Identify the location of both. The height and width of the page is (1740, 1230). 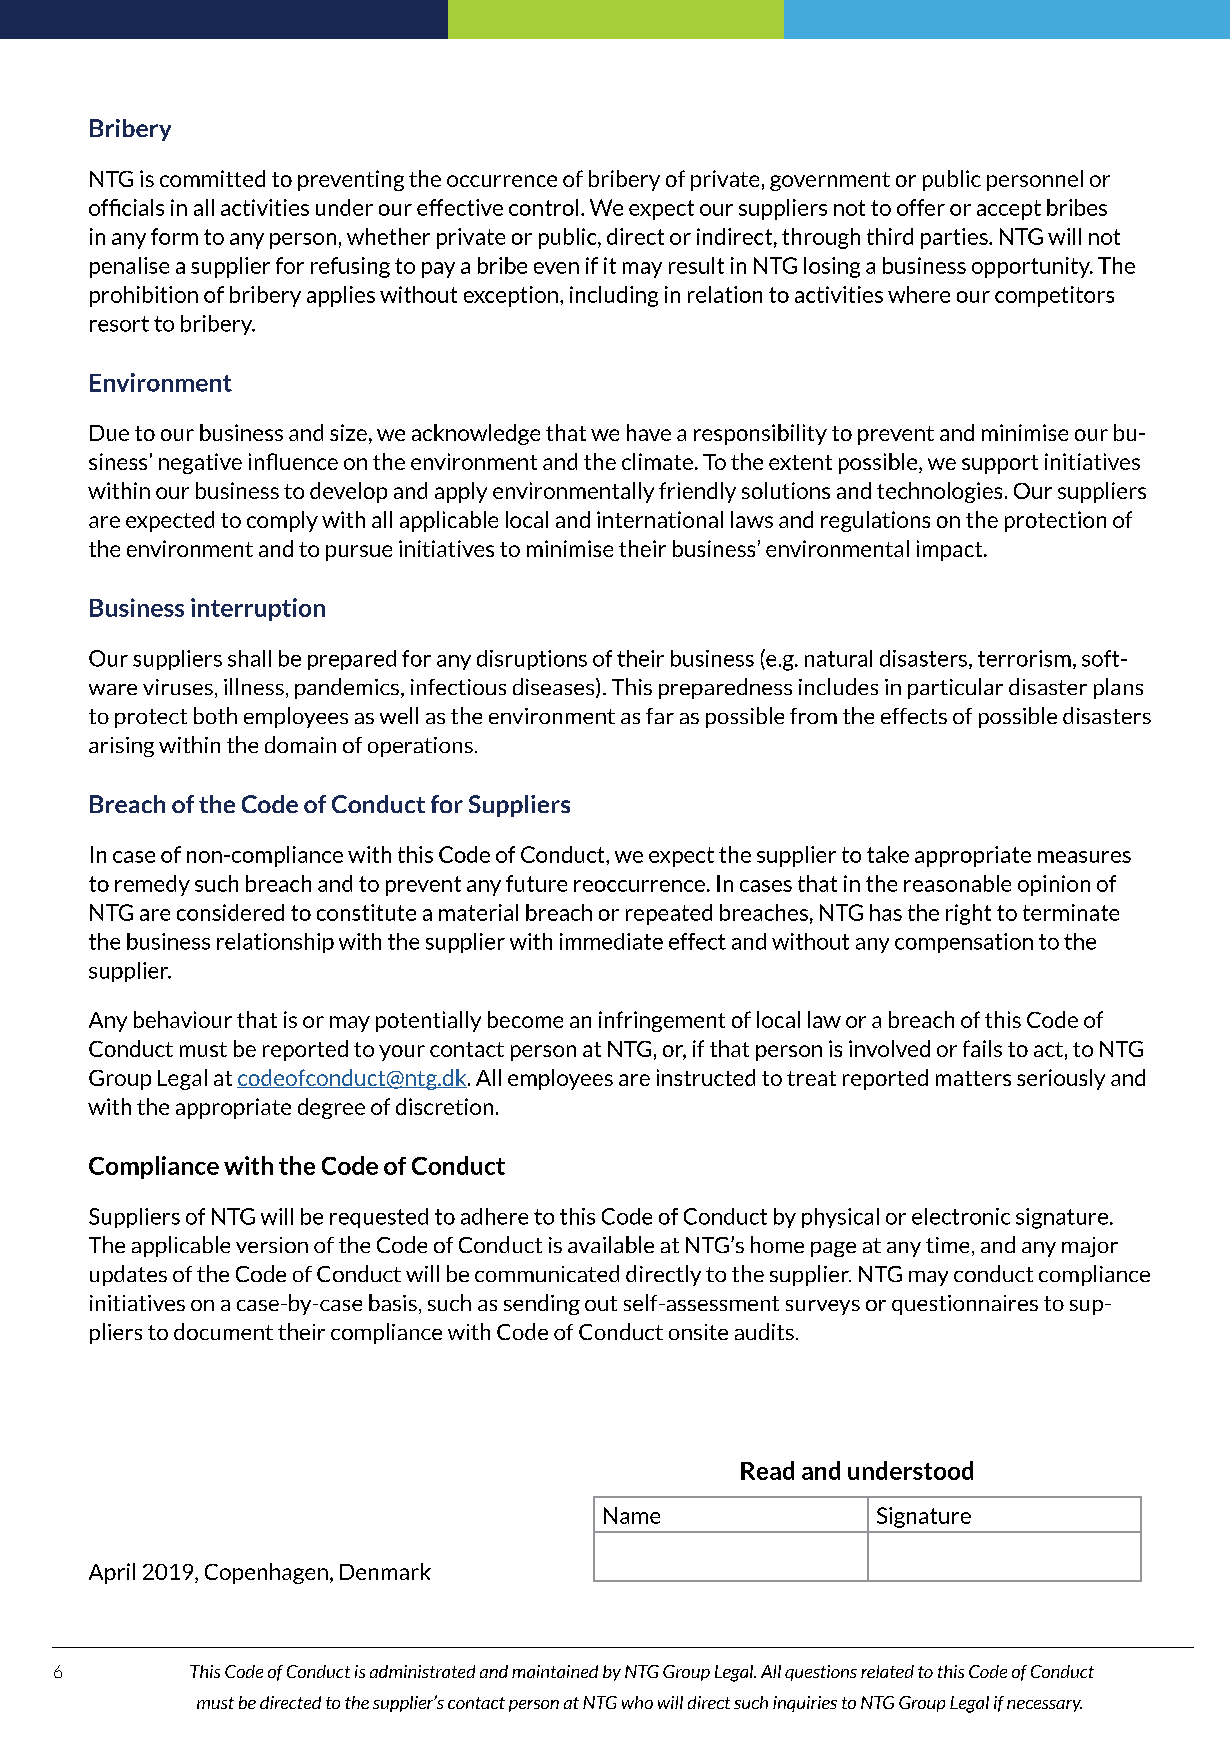
(215, 715).
